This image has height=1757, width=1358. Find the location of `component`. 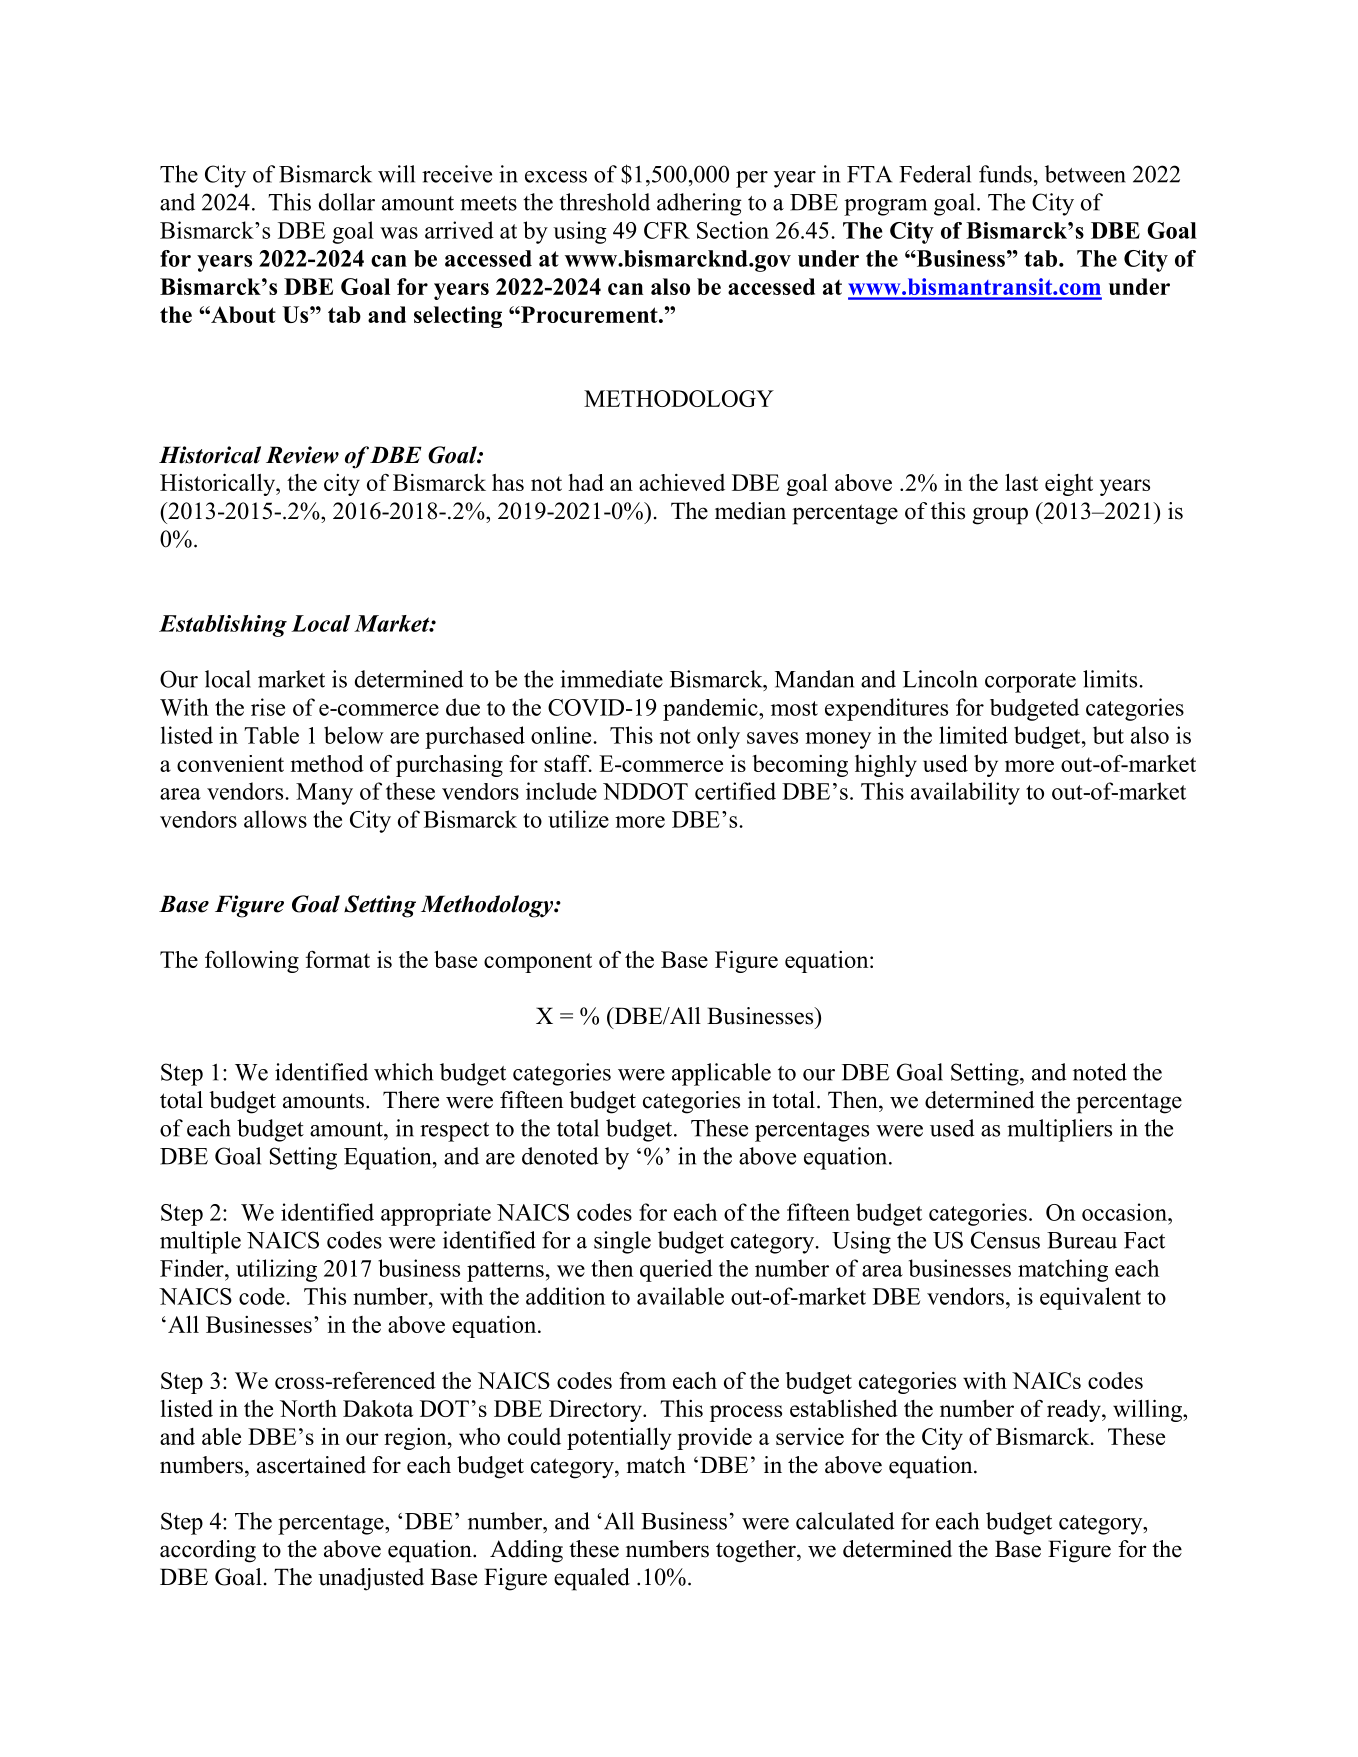

component is located at coordinates (538, 963).
